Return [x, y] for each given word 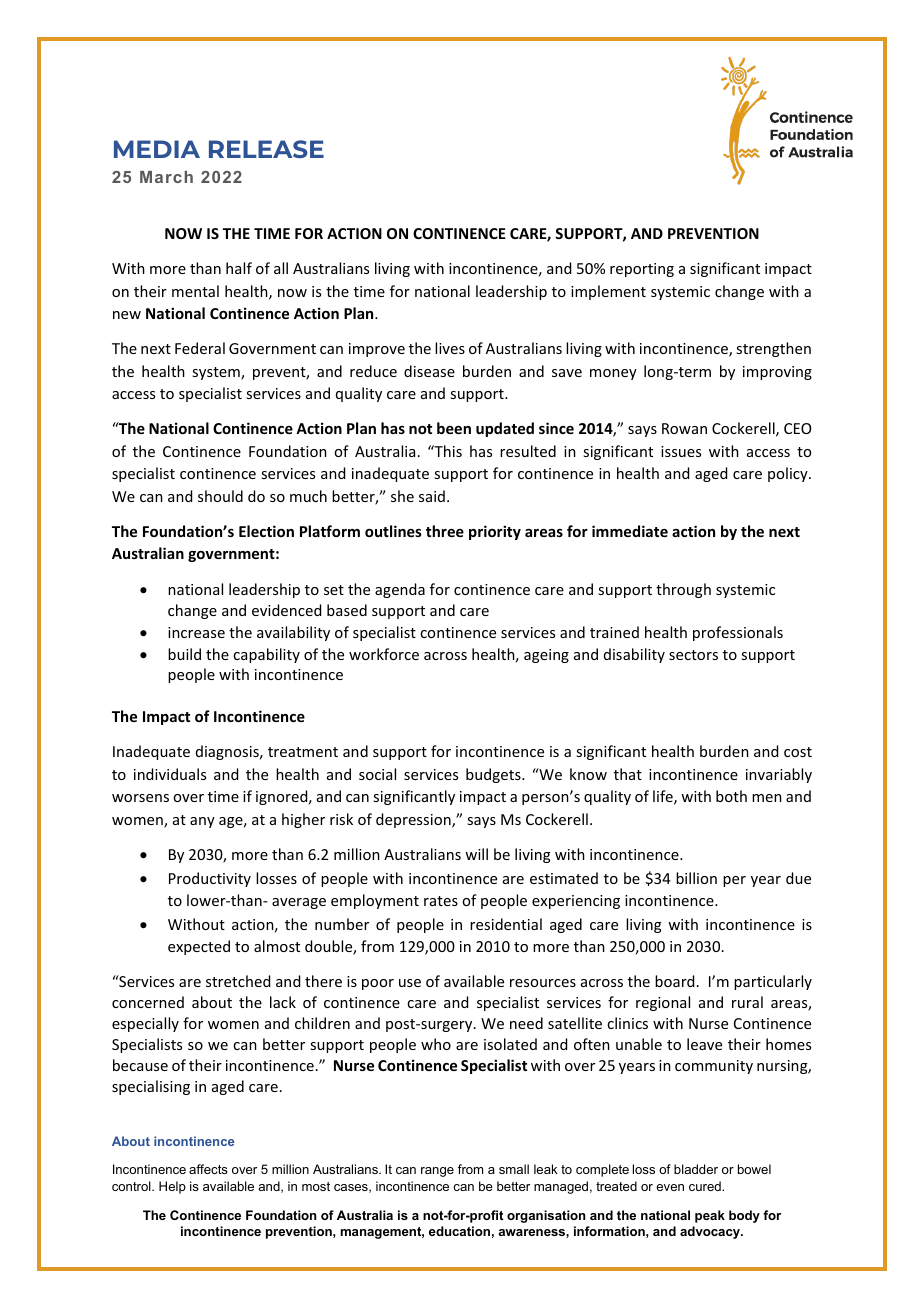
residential [506, 924]
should [220, 496]
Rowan [684, 428]
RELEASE [266, 149]
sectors [693, 655]
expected [199, 947]
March [166, 177]
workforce [384, 654]
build [184, 654]
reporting [642, 270]
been [454, 428]
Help [172, 1187]
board [674, 981]
